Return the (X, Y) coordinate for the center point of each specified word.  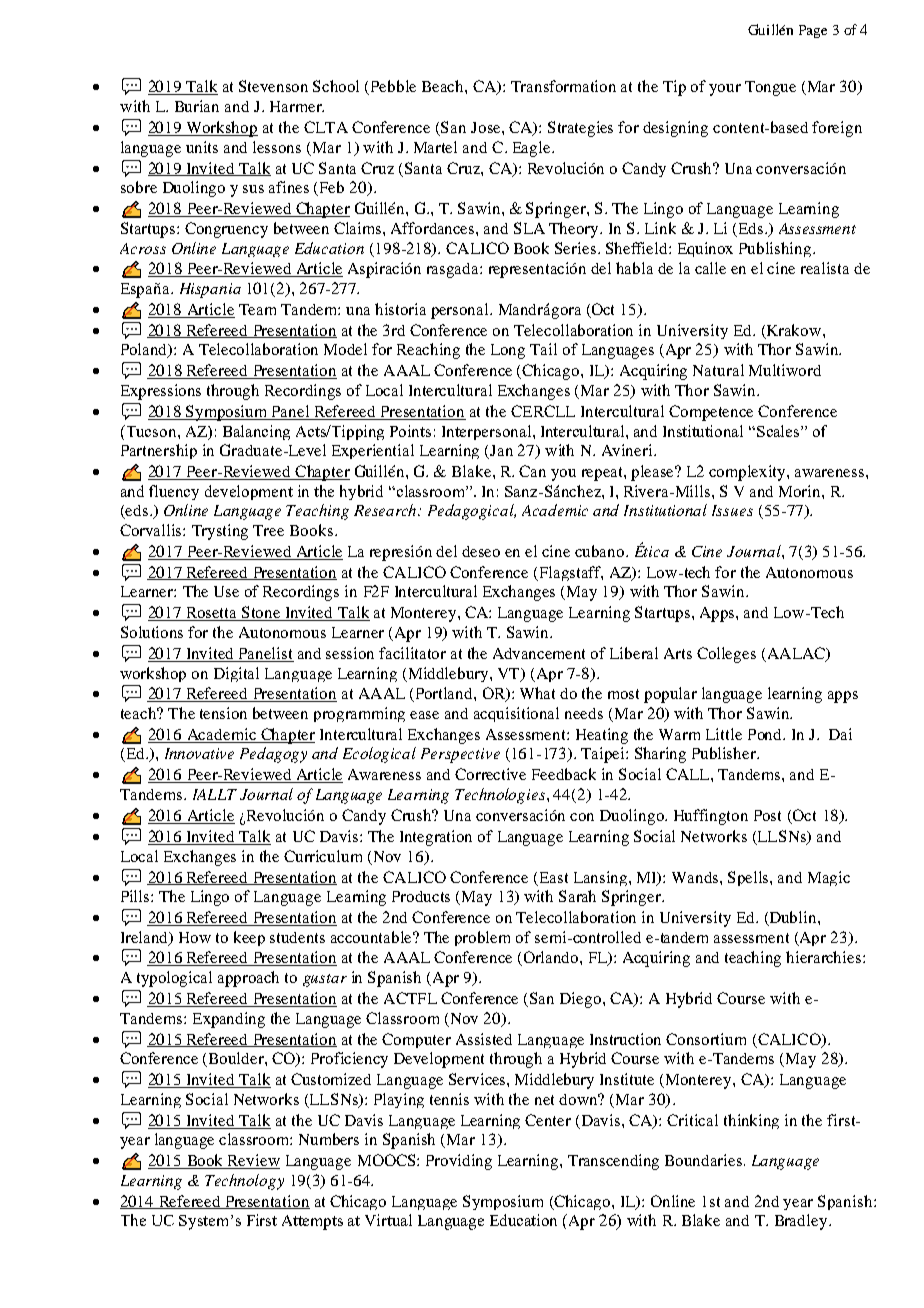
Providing (459, 1162)
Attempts (312, 1222)
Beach (444, 86)
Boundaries (705, 1160)
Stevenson (273, 86)
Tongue (770, 88)
